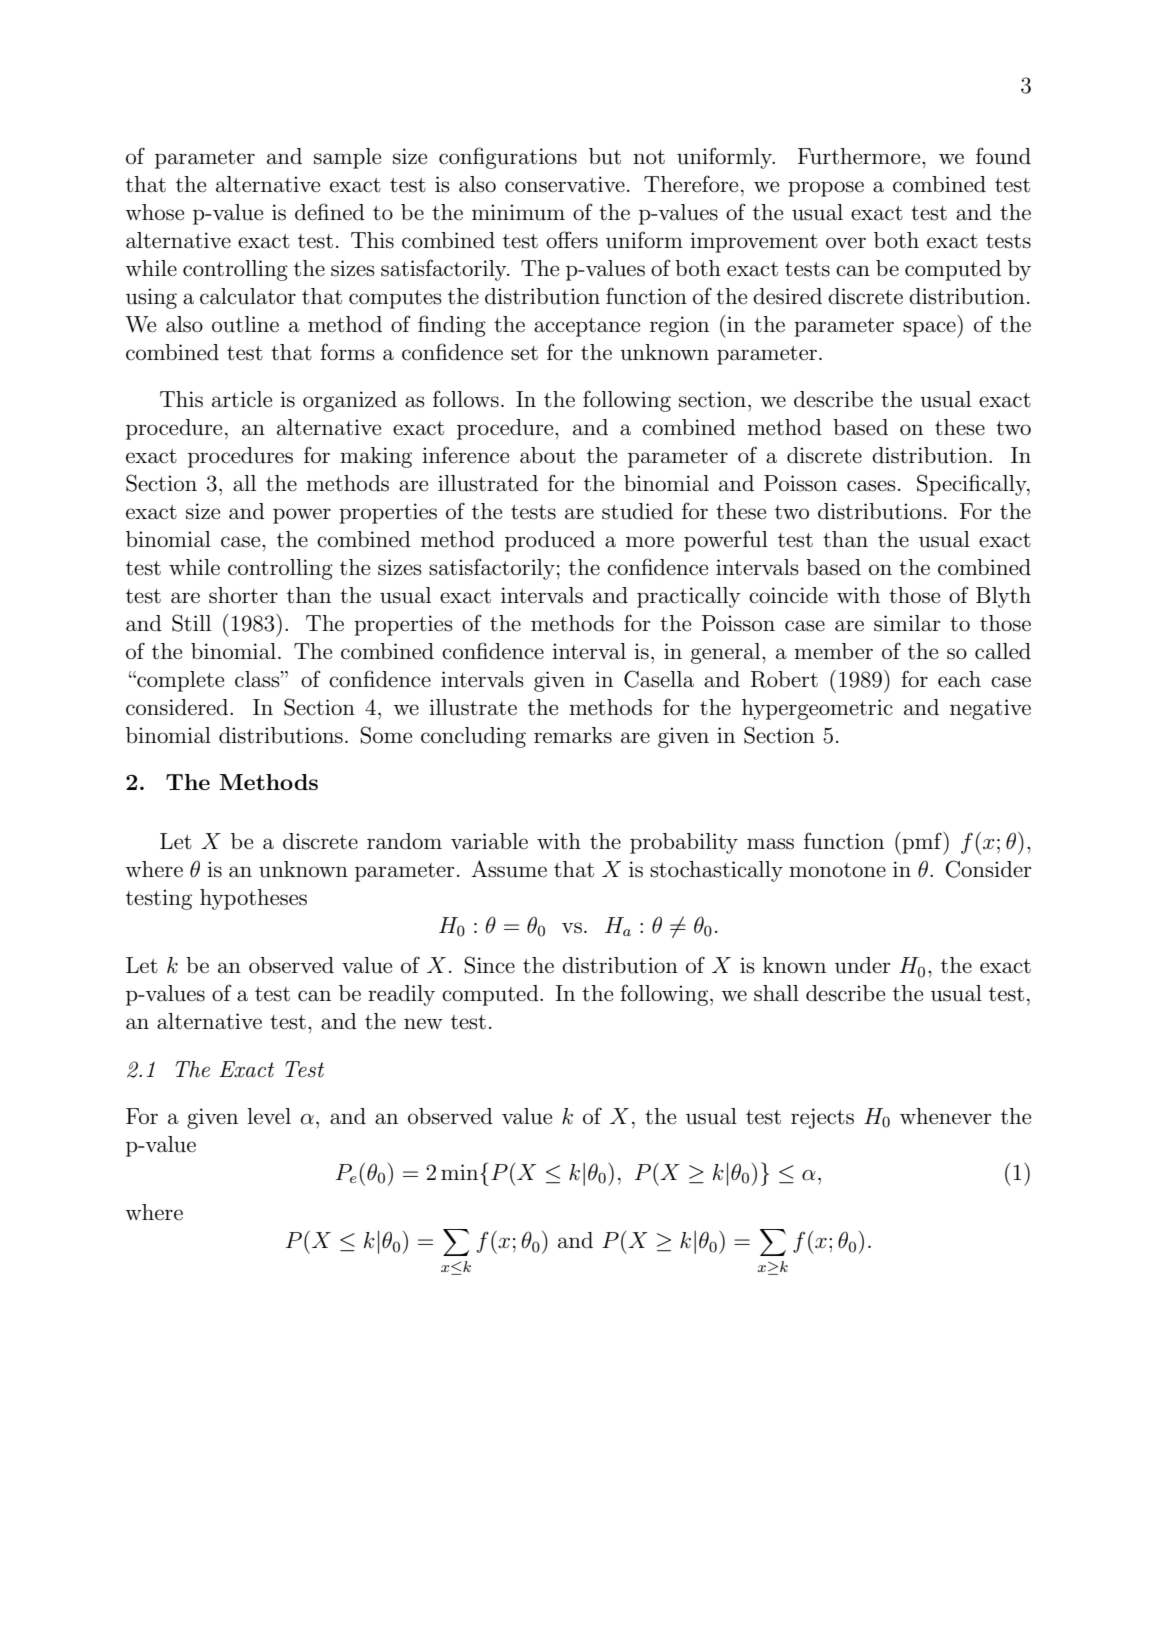  I want to click on sample, so click(347, 158).
